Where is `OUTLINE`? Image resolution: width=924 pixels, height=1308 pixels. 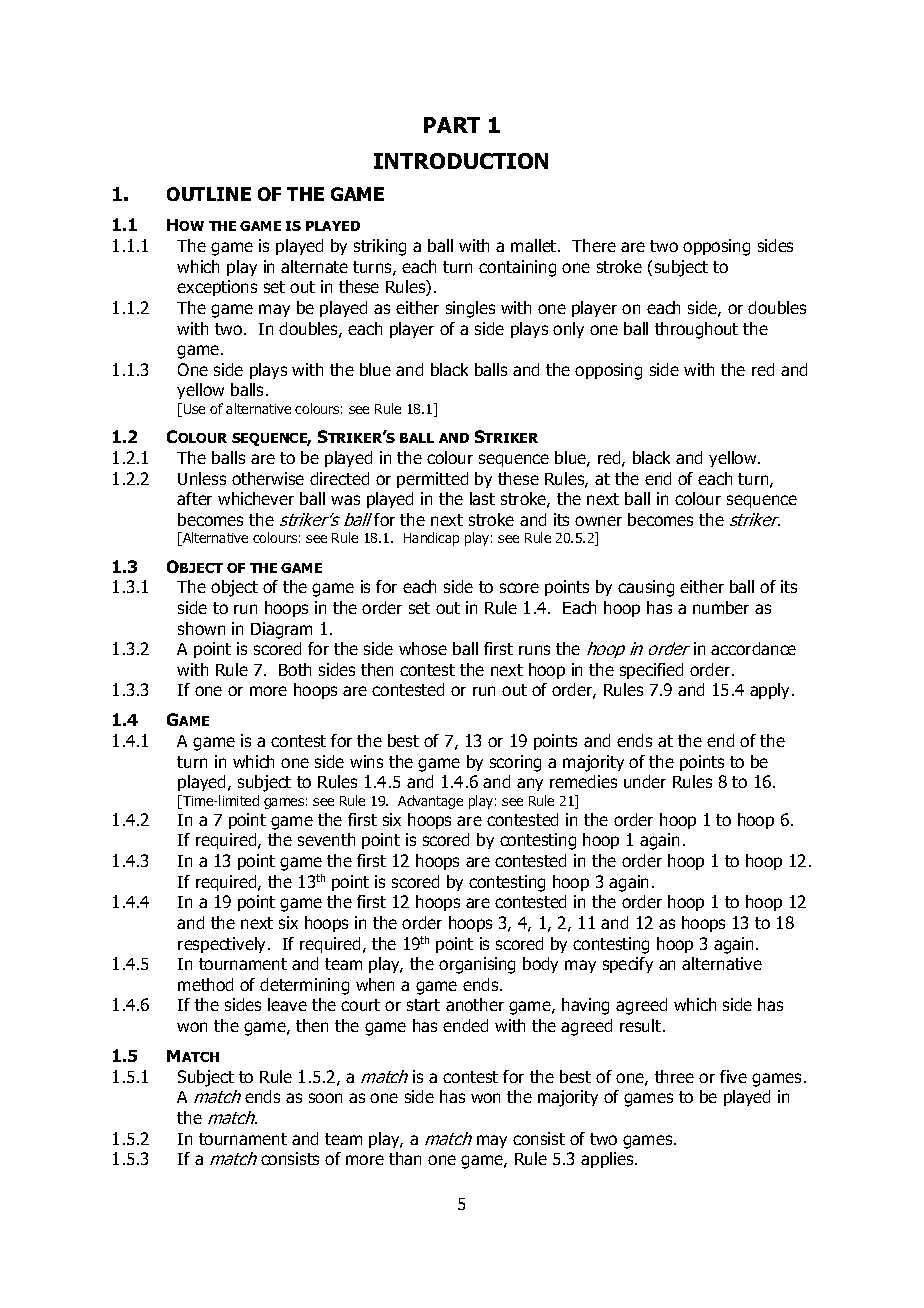
OUTLINE is located at coordinates (209, 194).
